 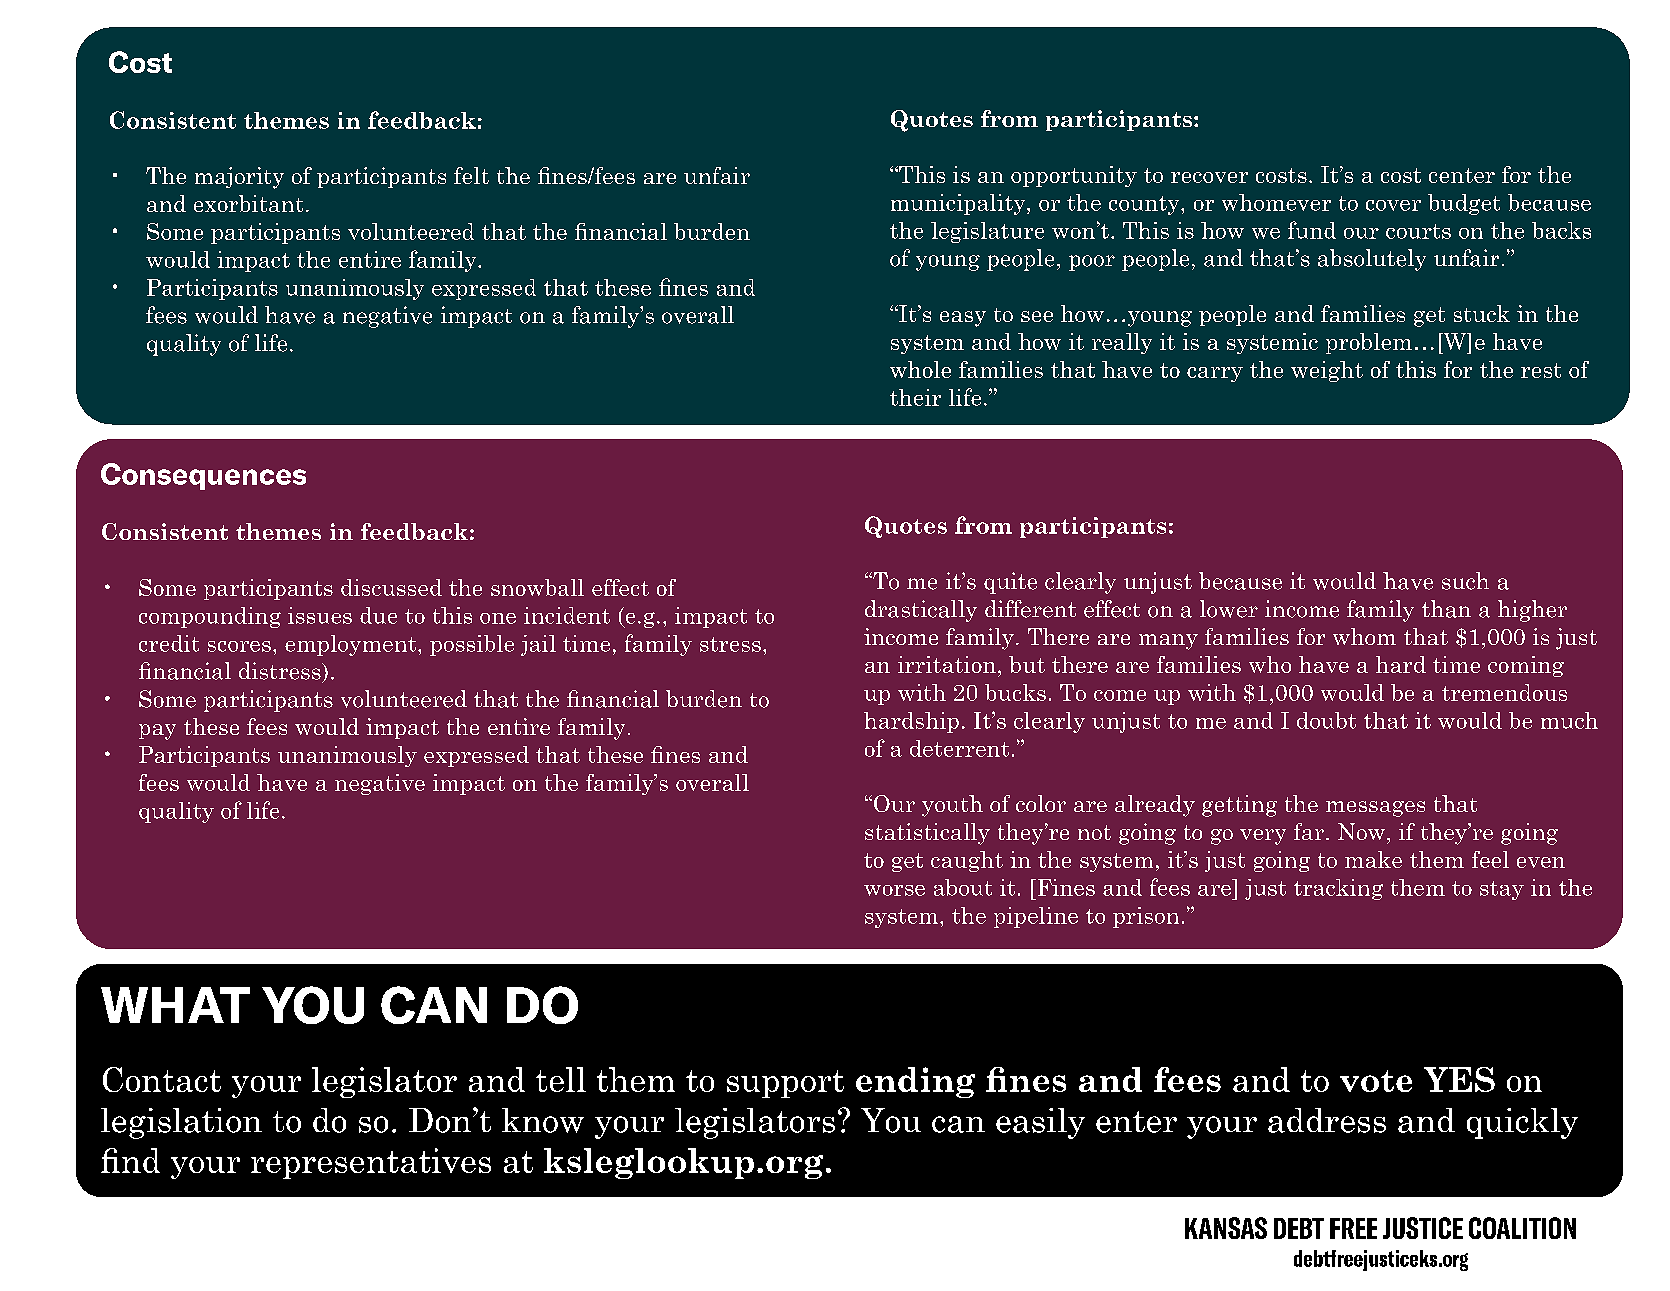 What do you see at coordinates (1326, 720) in the screenshot?
I see `doubt` at bounding box center [1326, 720].
